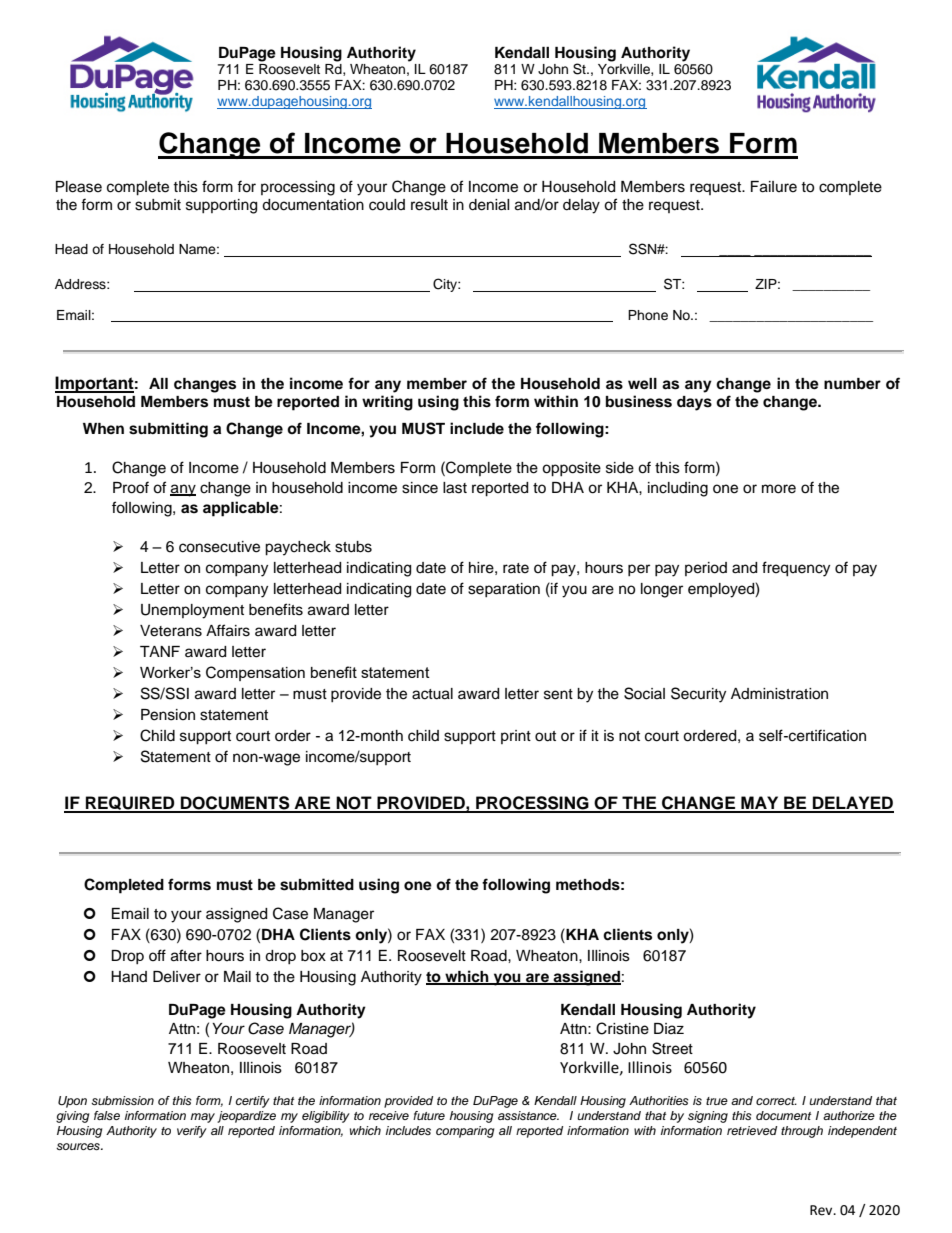 The height and width of the image is (1233, 952). What do you see at coordinates (774, 187) in the image?
I see `Failure` at bounding box center [774, 187].
